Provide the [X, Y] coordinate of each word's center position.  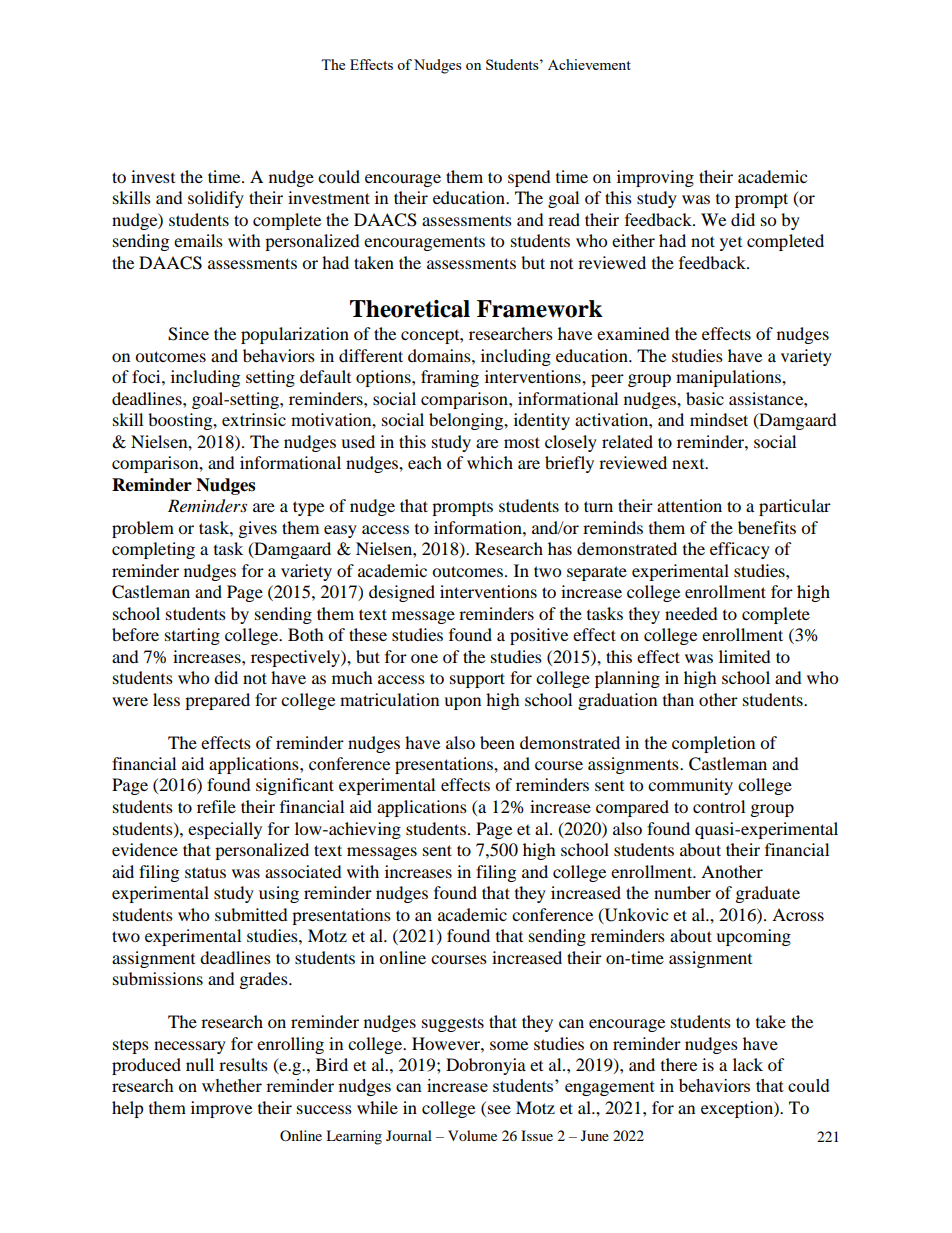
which [490, 462]
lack [748, 1064]
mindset [719, 419]
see [499, 1109]
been [497, 742]
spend [529, 178]
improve [221, 1109]
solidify [216, 199]
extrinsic [254, 419]
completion [713, 744]
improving [655, 178]
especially [225, 830]
